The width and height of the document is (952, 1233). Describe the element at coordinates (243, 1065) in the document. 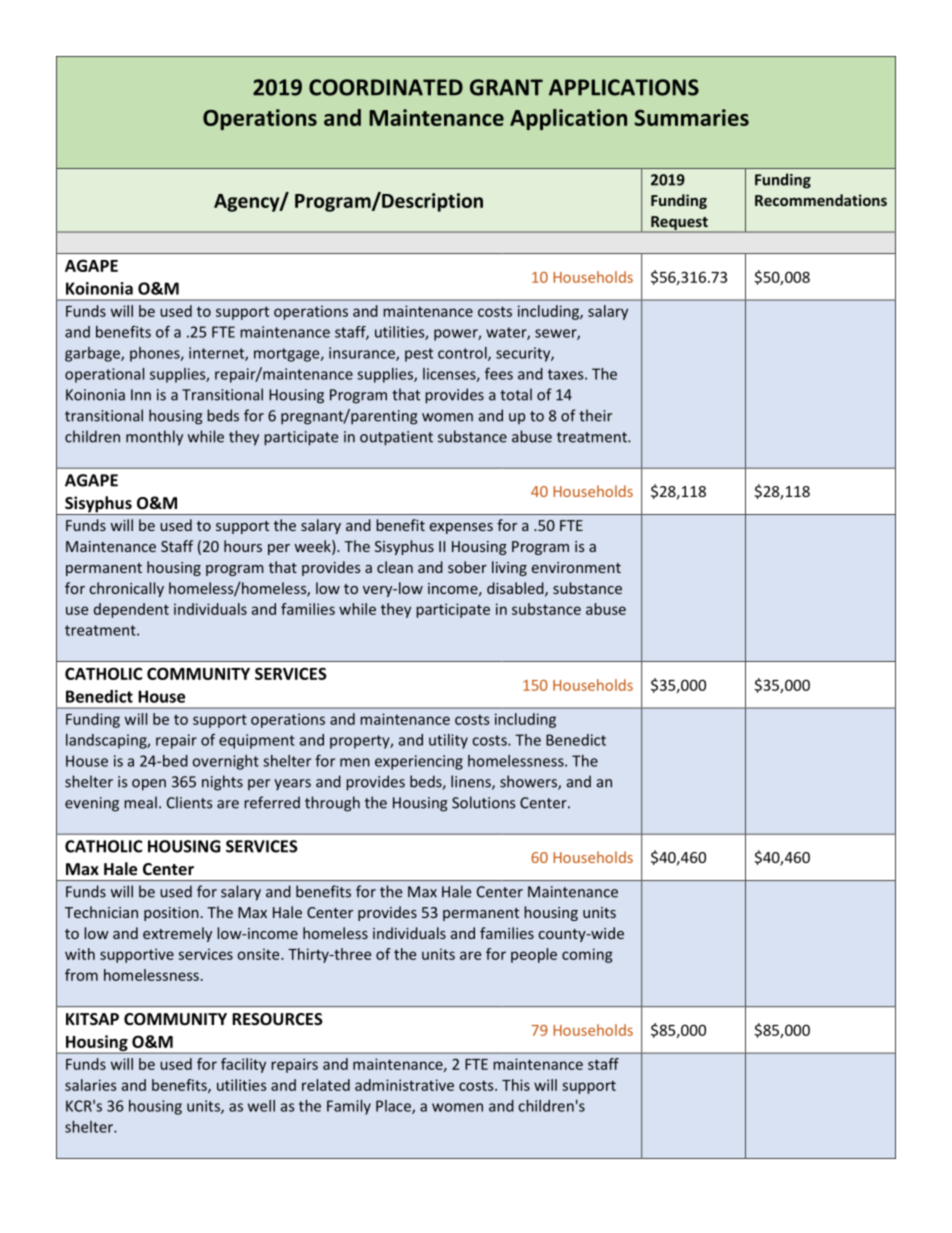

I see `facility` at that location.
